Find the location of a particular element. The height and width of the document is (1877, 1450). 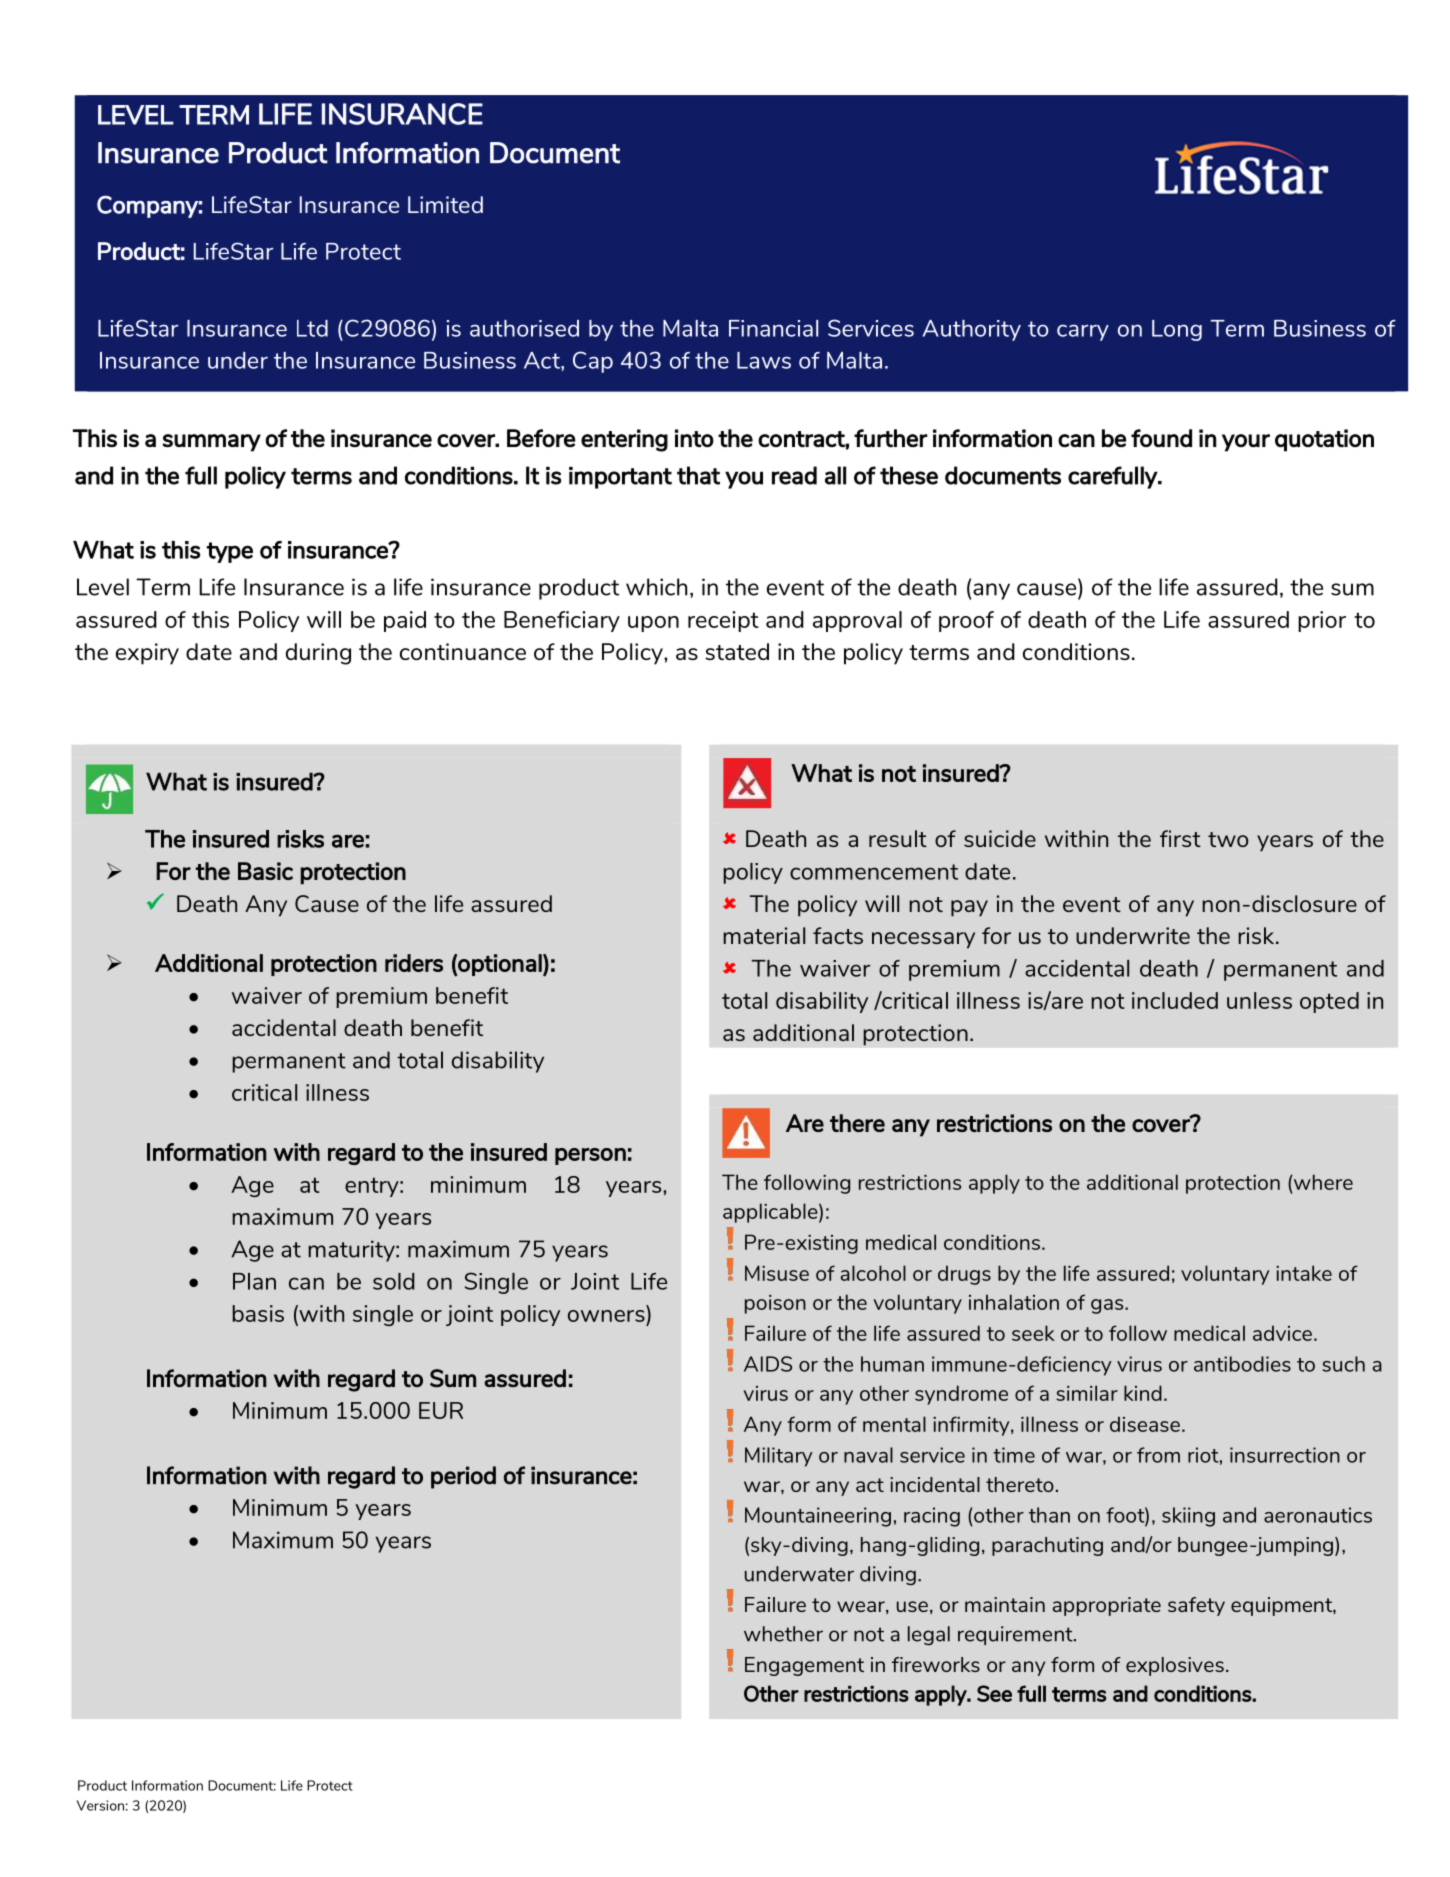

Ltd is located at coordinates (312, 328).
